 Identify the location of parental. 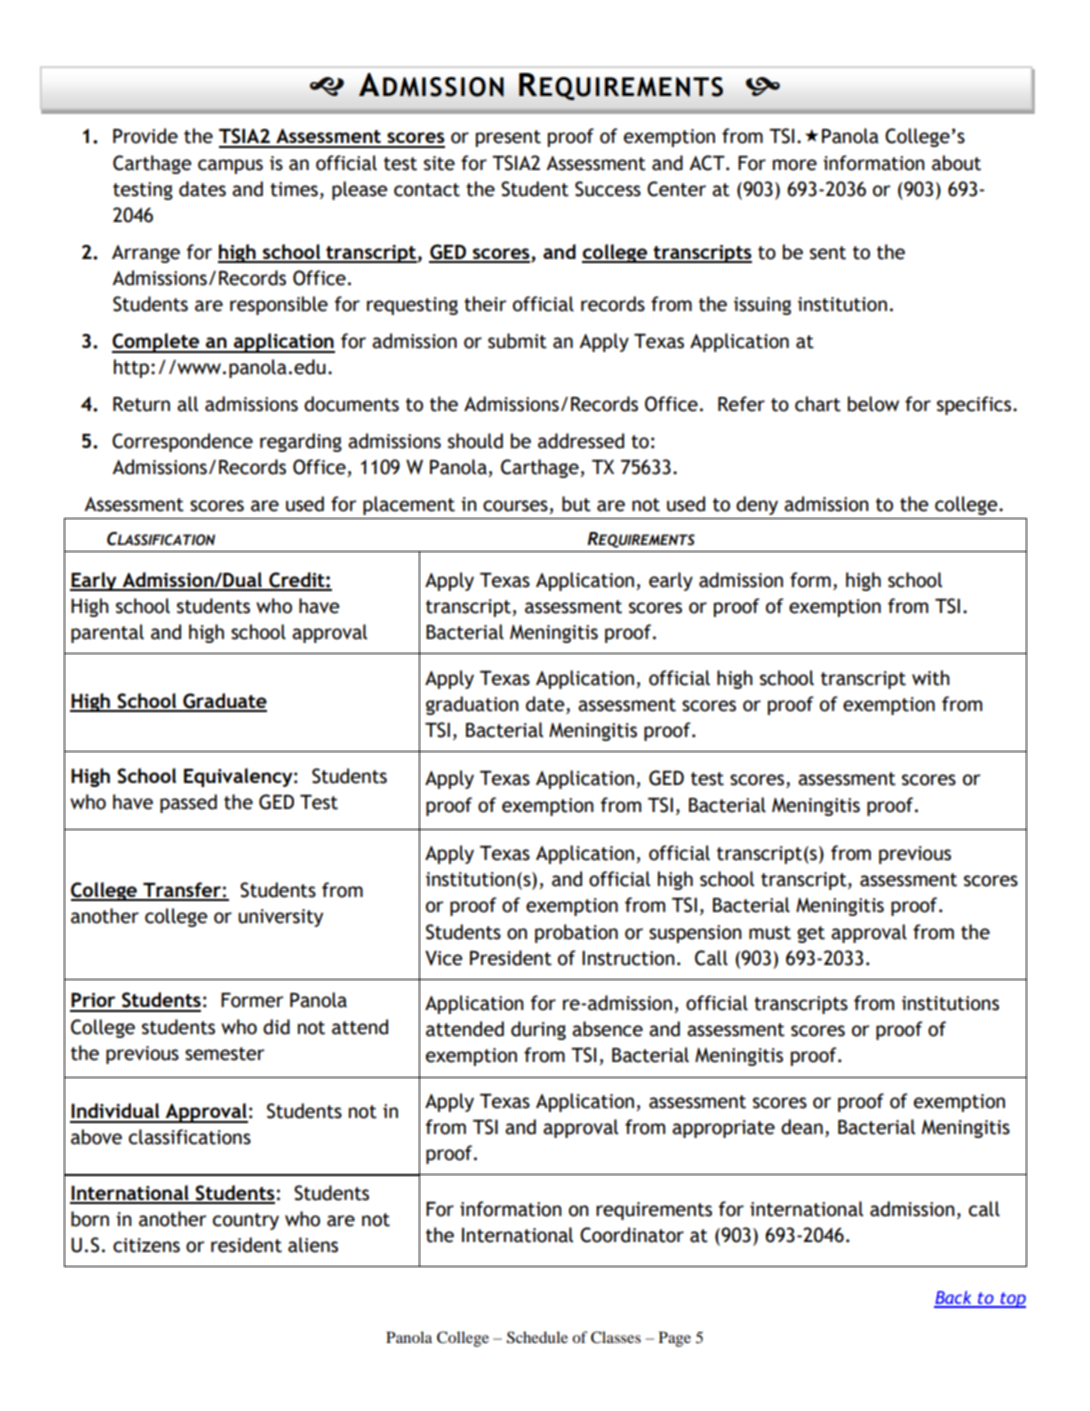
(107, 633).
